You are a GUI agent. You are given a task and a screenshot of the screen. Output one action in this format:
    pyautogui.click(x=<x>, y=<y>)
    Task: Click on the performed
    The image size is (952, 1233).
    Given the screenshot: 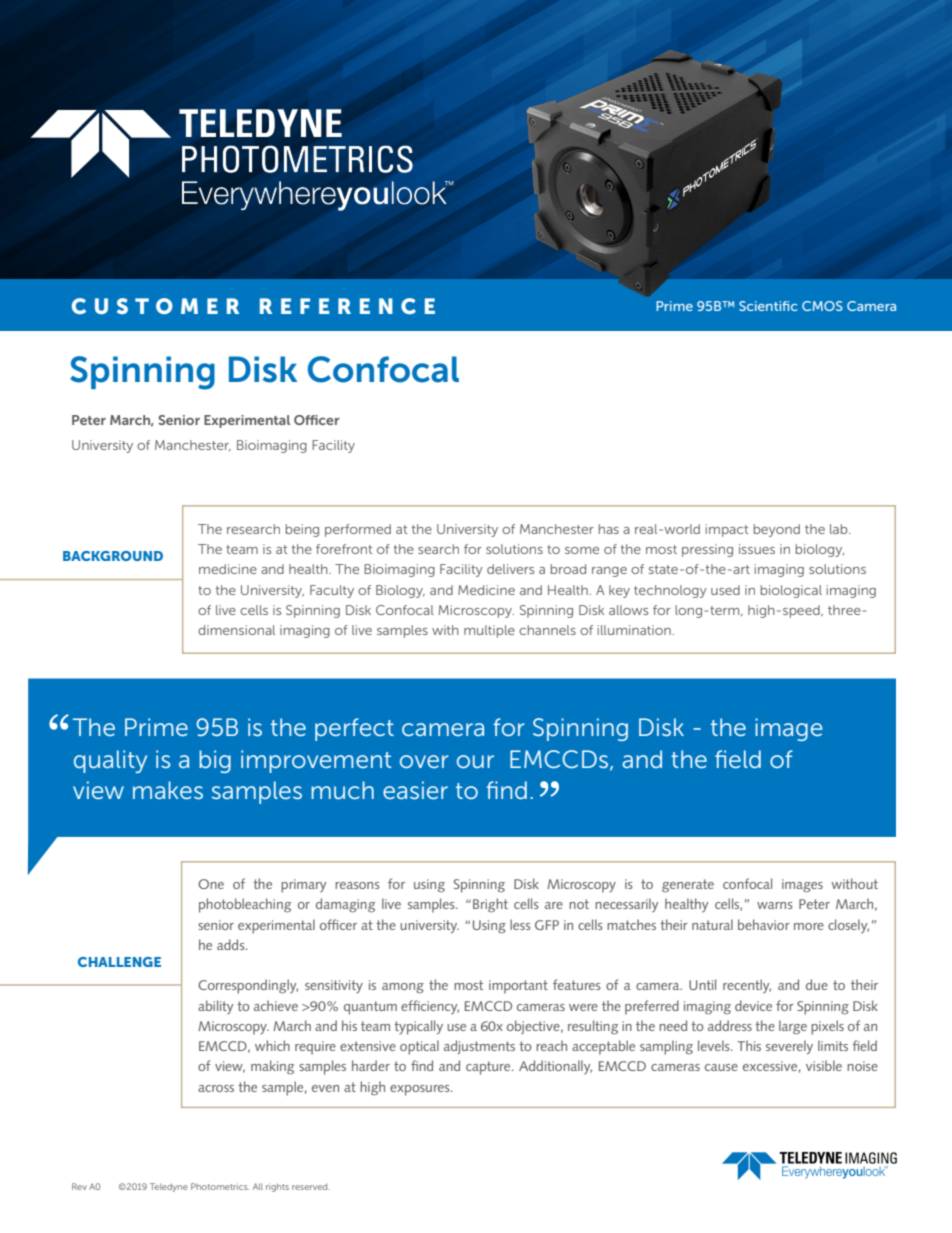 What is the action you would take?
    pyautogui.click(x=358, y=530)
